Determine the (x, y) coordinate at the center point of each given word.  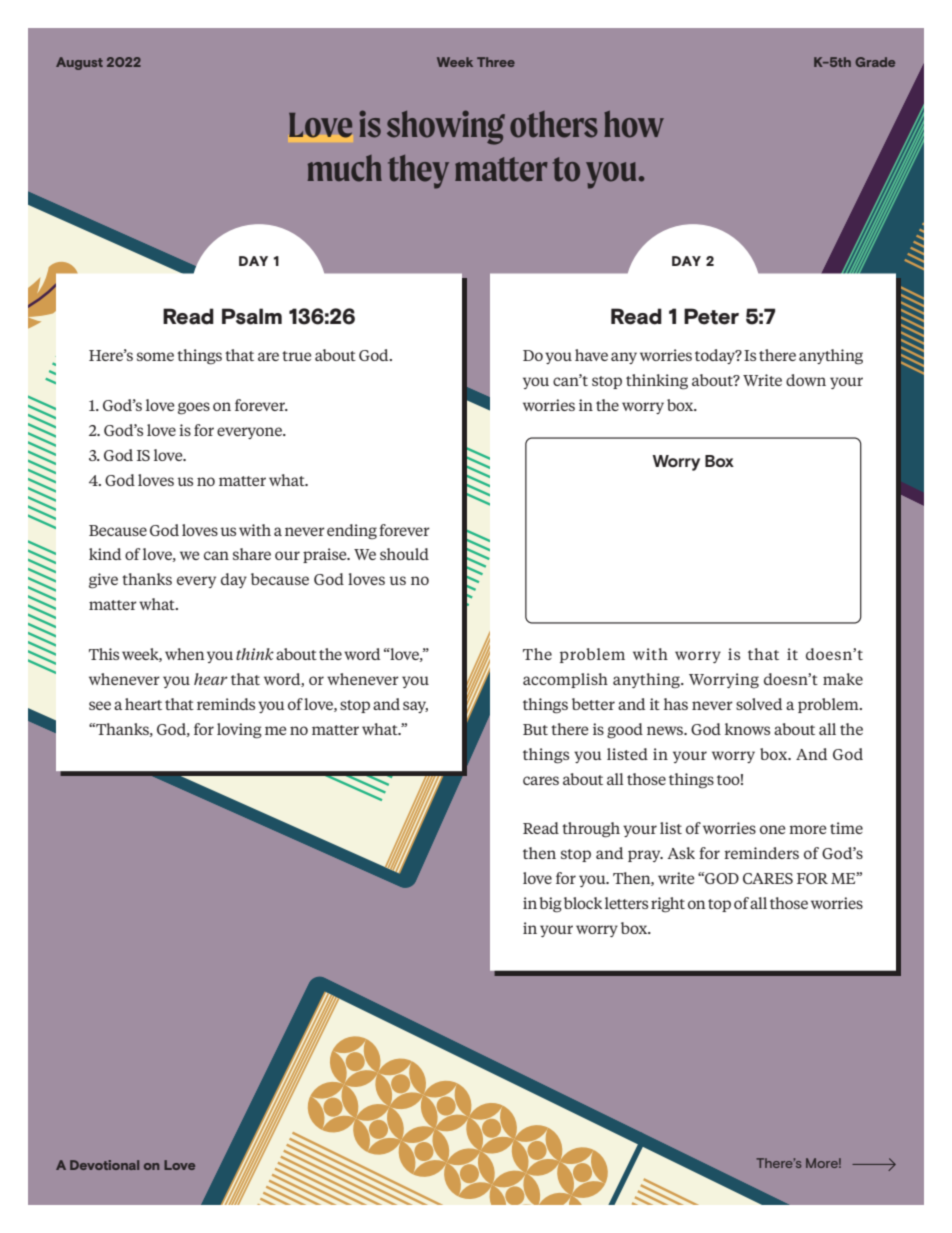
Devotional (104, 1165)
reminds (226, 704)
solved (759, 704)
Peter (711, 316)
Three (496, 62)
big (550, 905)
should (404, 554)
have (591, 355)
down (806, 380)
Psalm (252, 316)
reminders (761, 853)
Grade (875, 62)
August (79, 63)
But (535, 729)
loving (239, 731)
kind (105, 554)
